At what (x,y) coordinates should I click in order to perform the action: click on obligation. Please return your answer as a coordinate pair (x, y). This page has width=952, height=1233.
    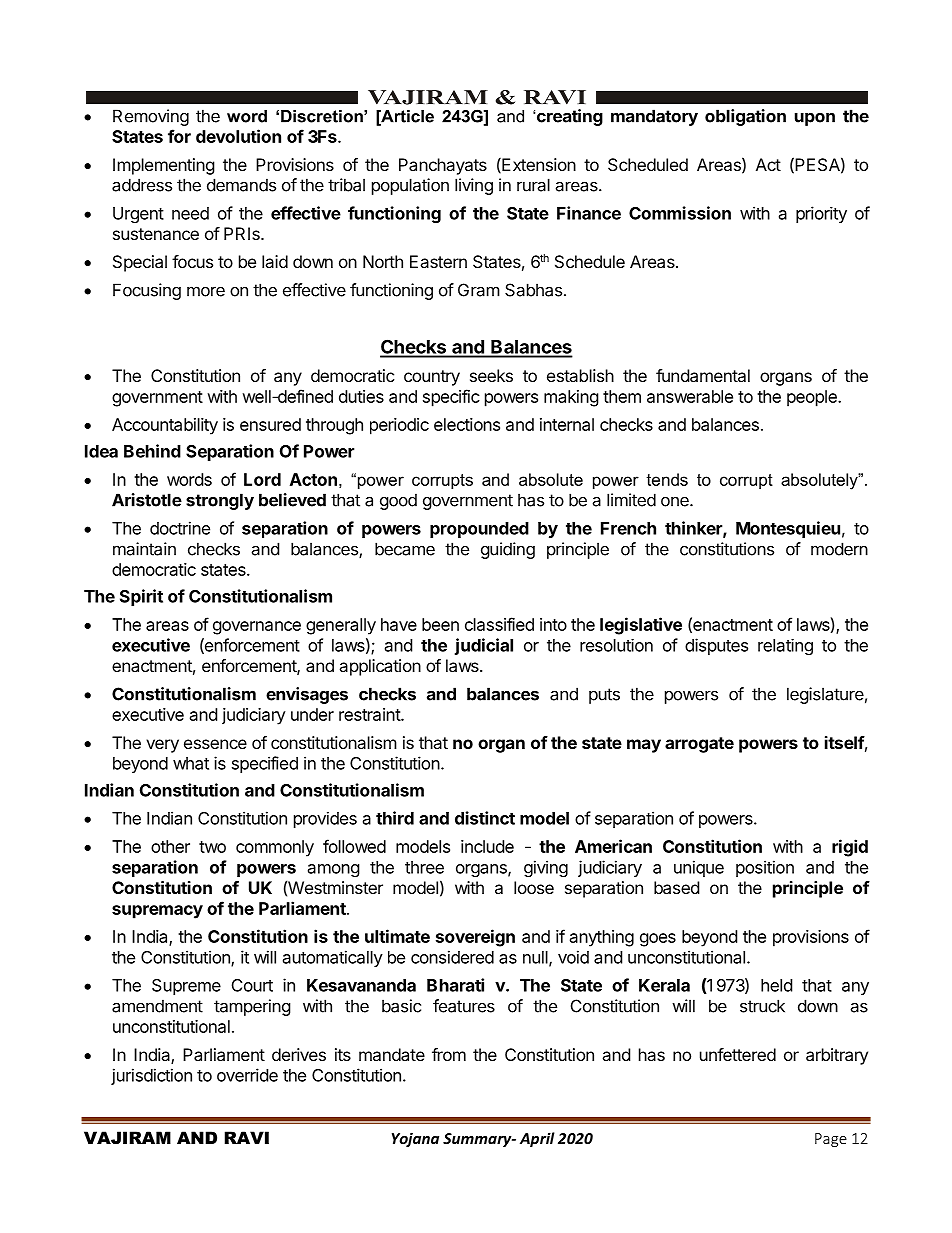
    Looking at the image, I should click on (745, 117).
